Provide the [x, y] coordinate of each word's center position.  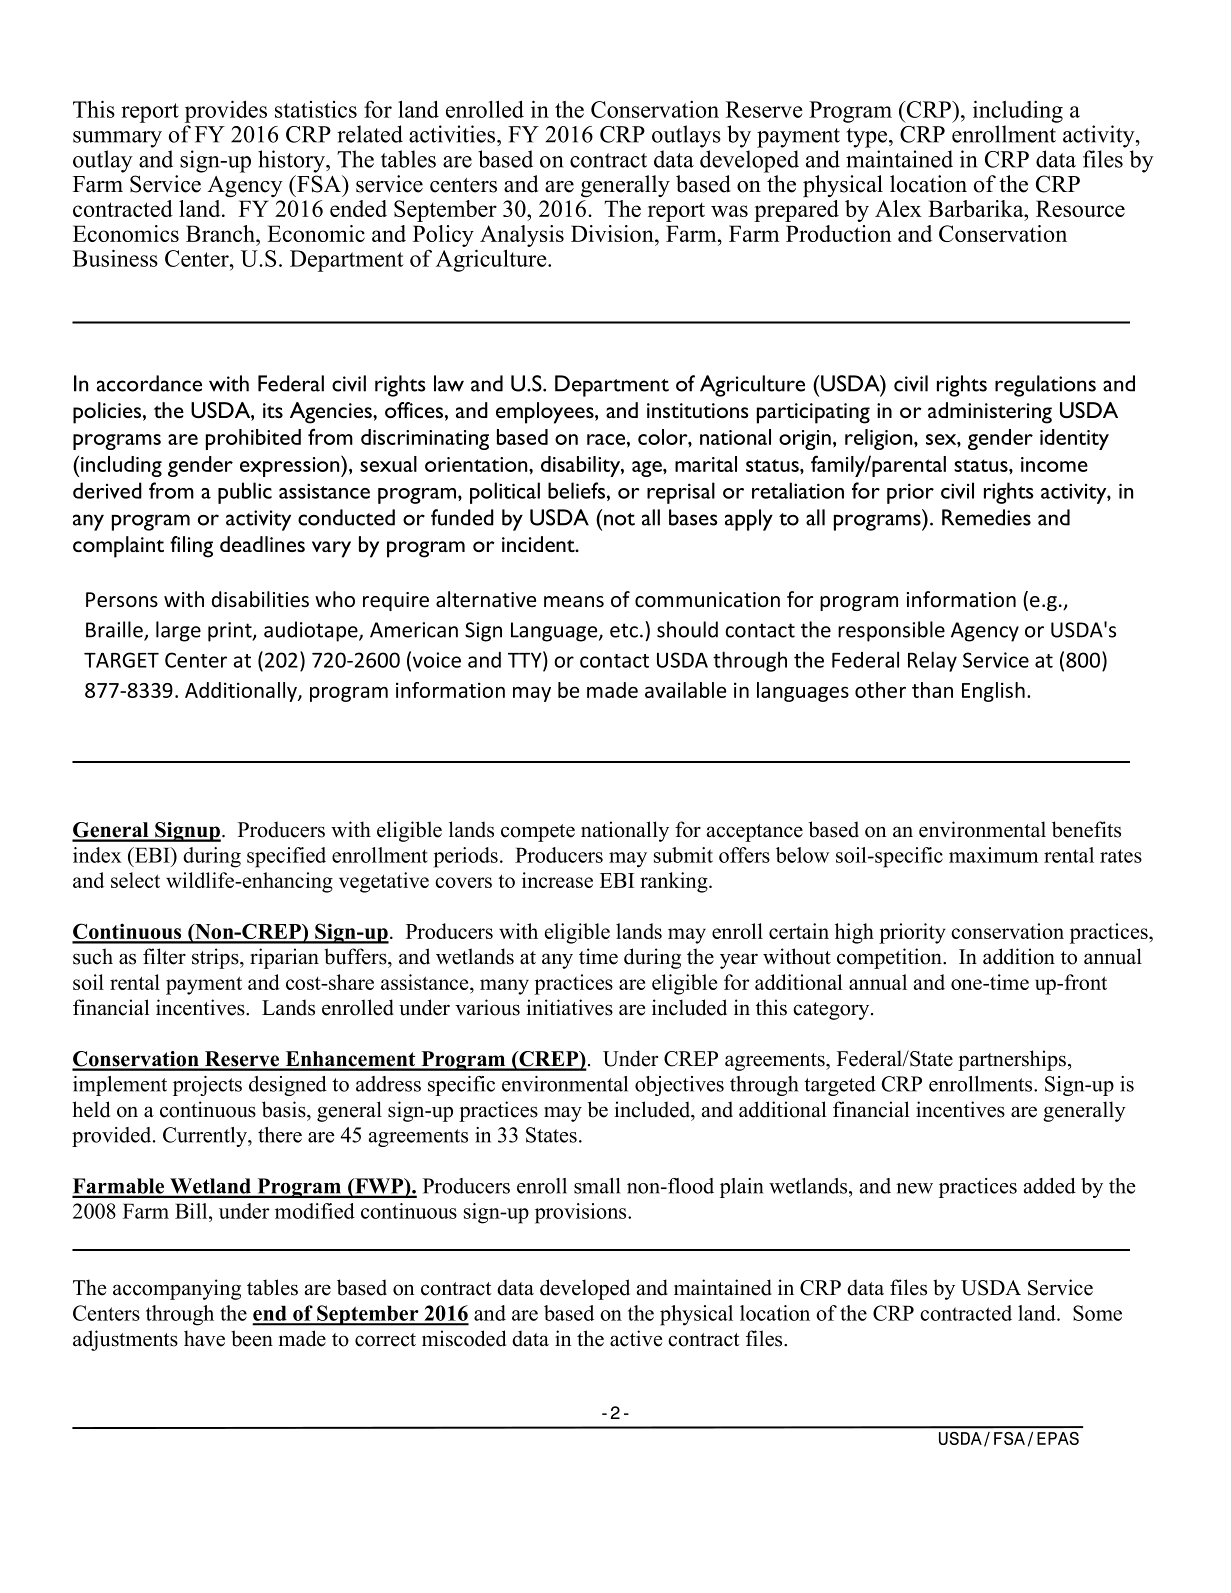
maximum [993, 855]
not [619, 519]
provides [226, 111]
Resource [1080, 208]
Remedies [986, 517]
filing [191, 547]
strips [216, 958]
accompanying [177, 1289]
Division [613, 233]
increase [557, 880]
